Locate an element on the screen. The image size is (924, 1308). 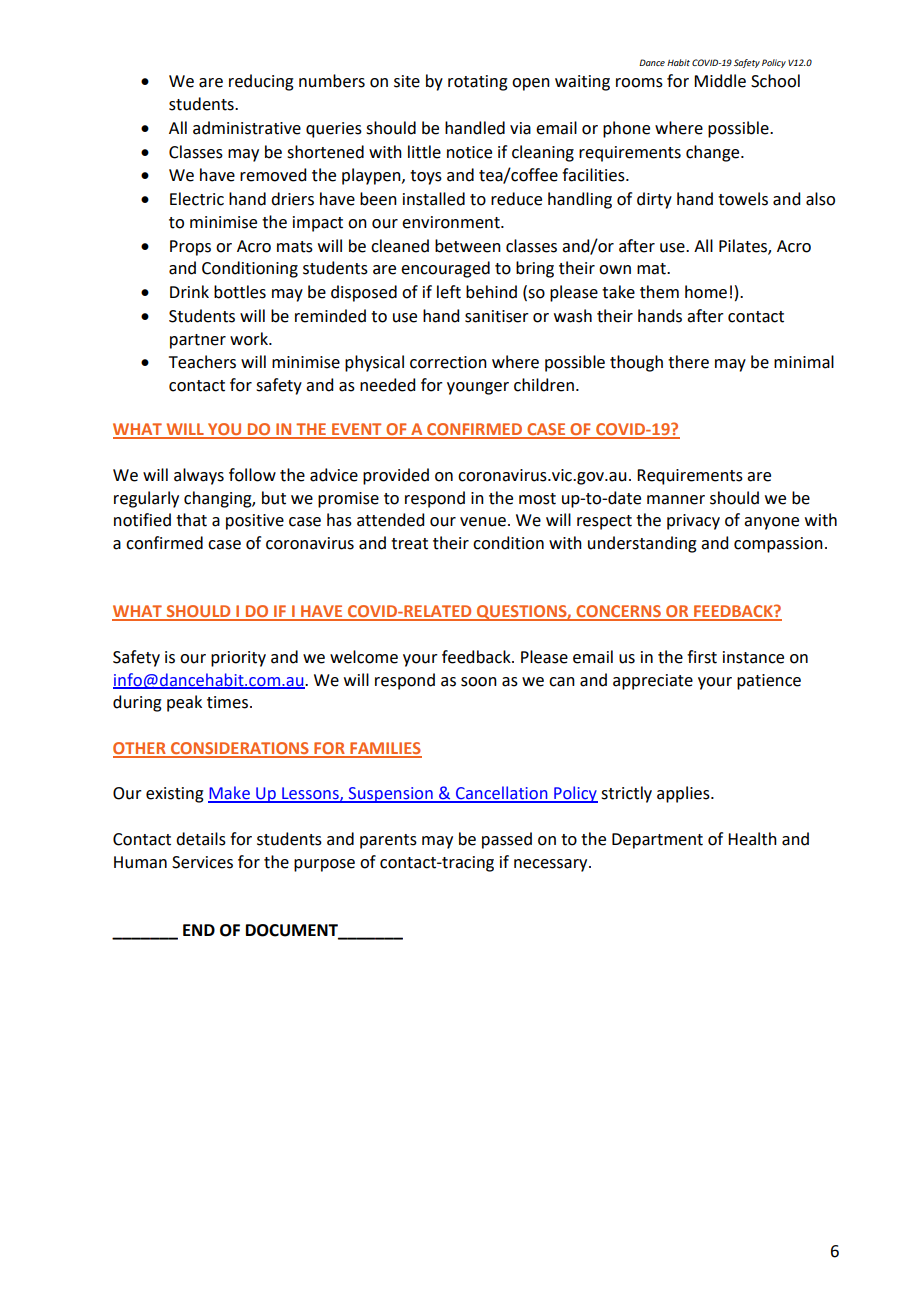
most is located at coordinates (537, 499).
